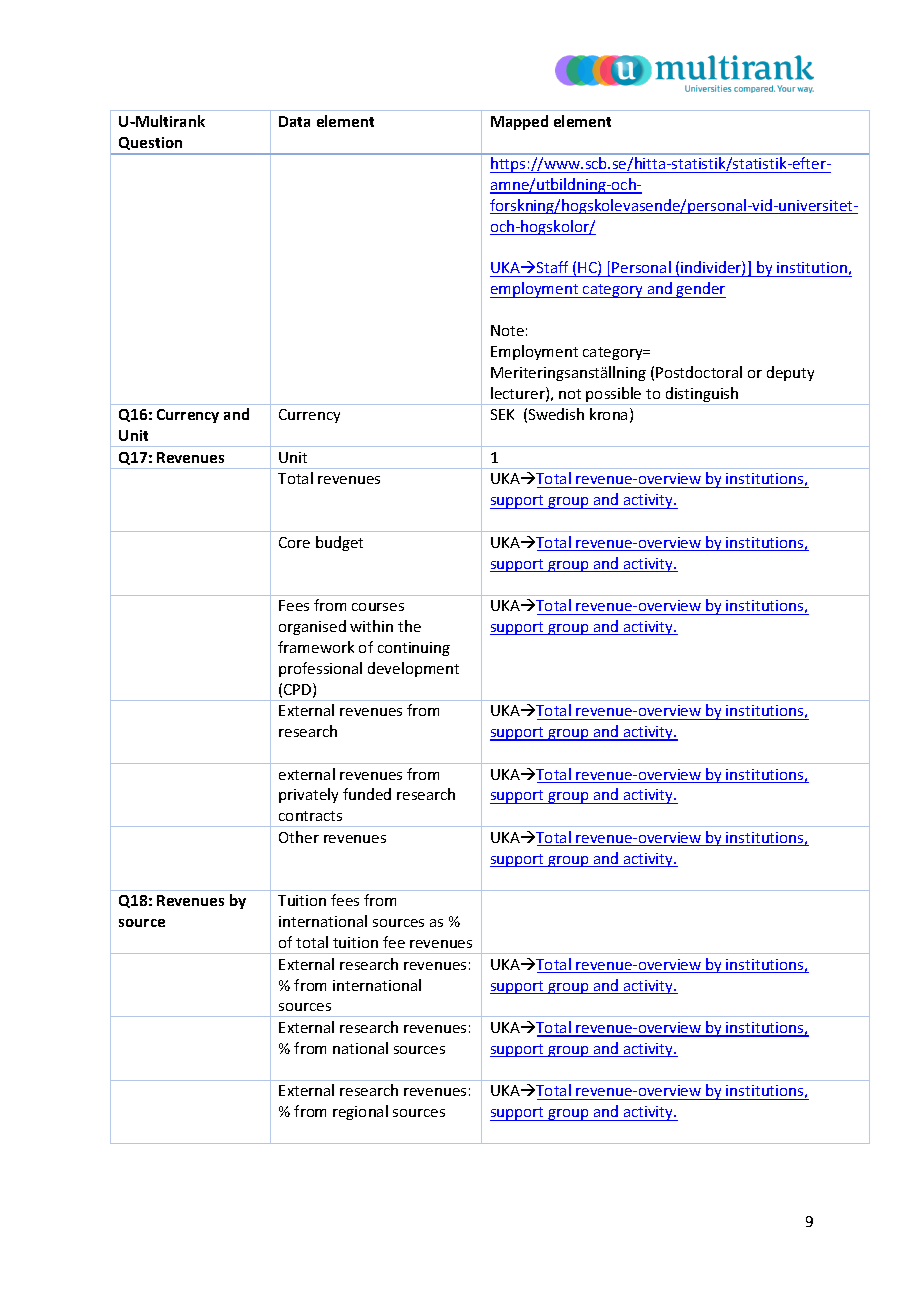  I want to click on gender, so click(700, 290).
